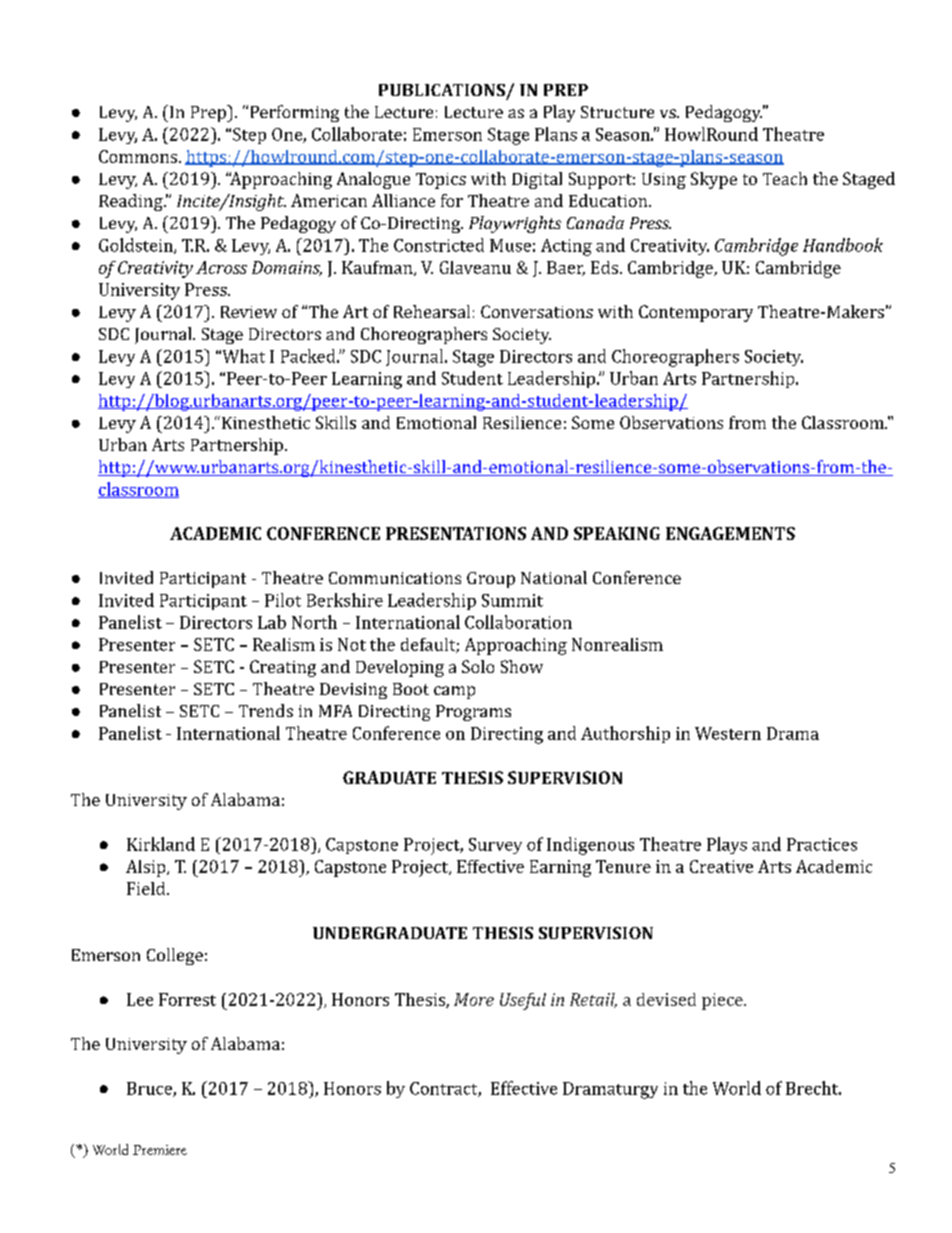  I want to click on Contemporary, so click(696, 313).
